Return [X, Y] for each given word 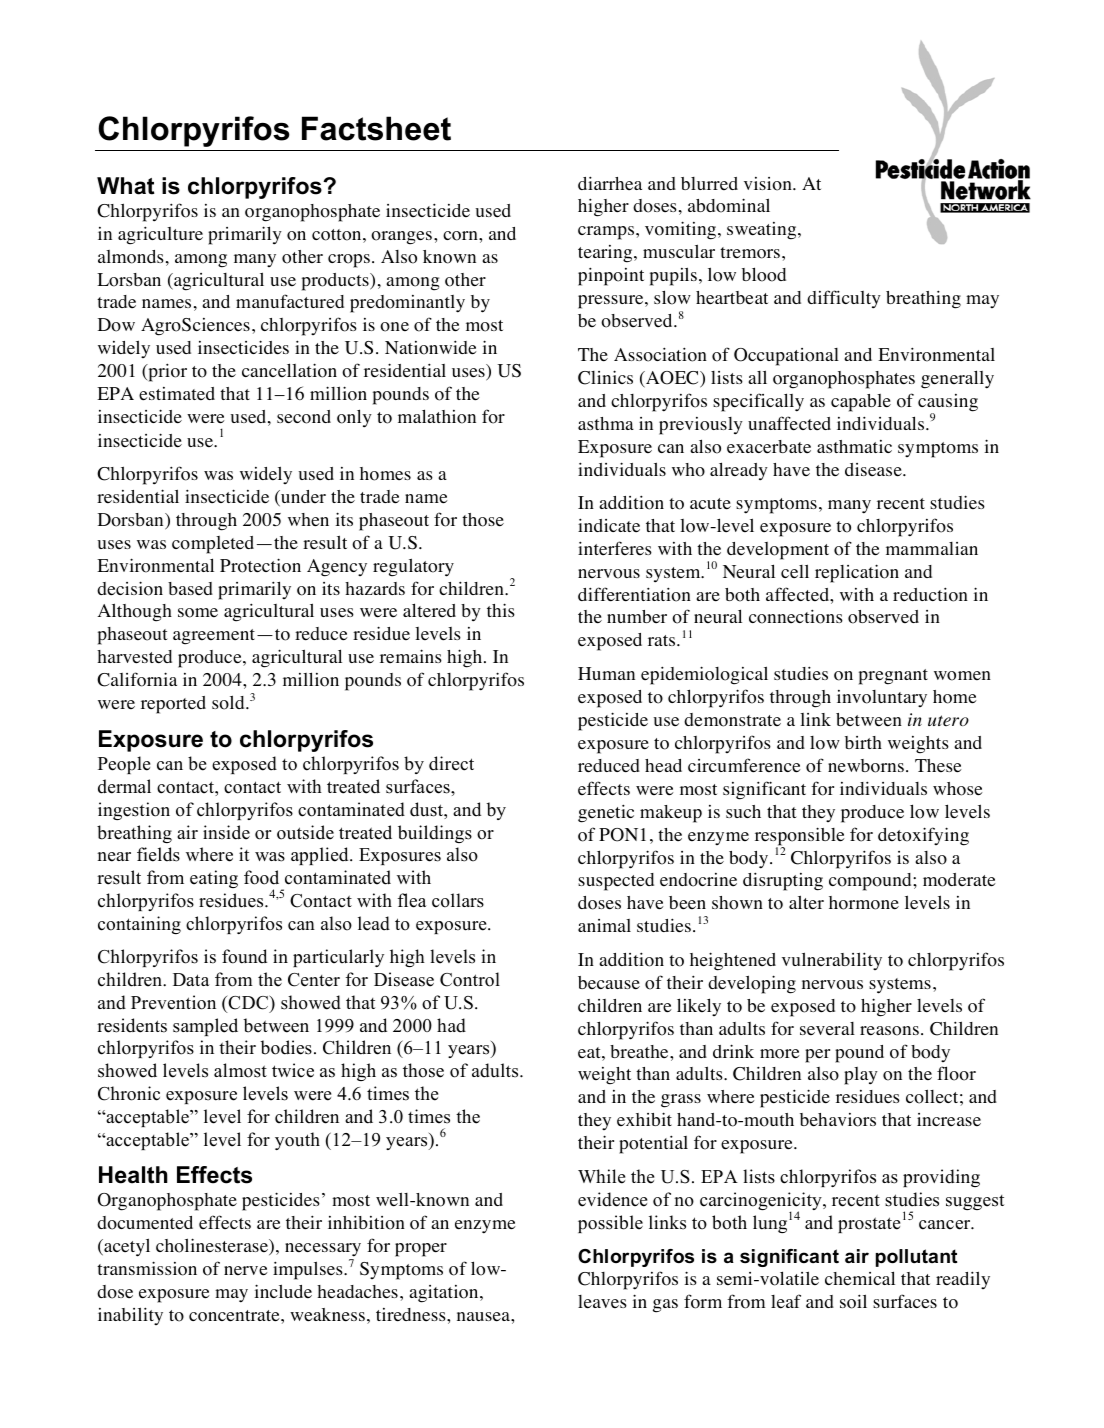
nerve [246, 1271]
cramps [607, 233]
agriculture [160, 235]
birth [863, 742]
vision [769, 184]
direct [451, 763]
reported [173, 705]
